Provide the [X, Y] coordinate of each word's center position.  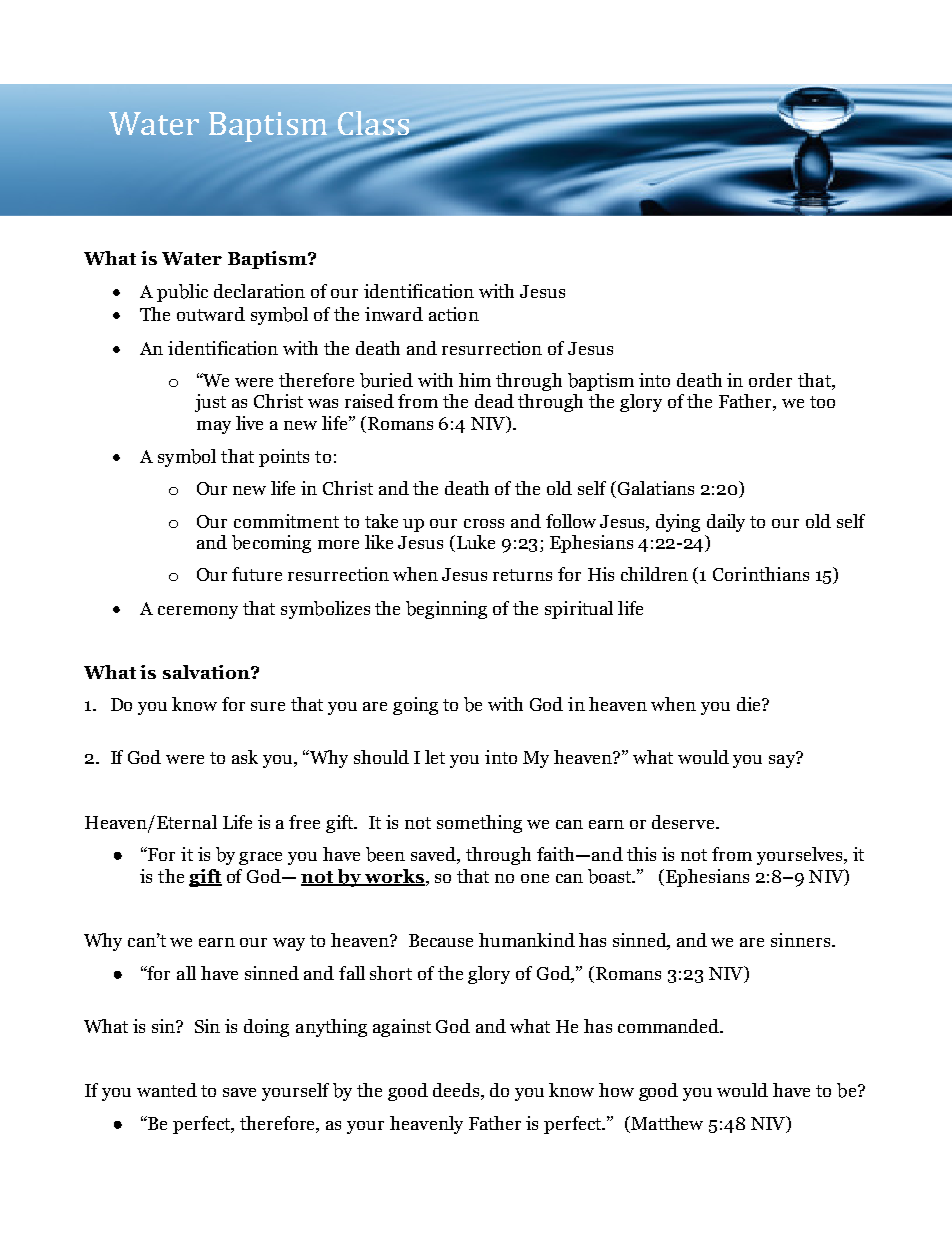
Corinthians [761, 574]
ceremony [198, 612]
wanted [167, 1090]
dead [494, 401]
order [770, 380]
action [454, 314]
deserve [684, 822]
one [535, 878]
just [210, 403]
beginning [446, 610]
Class [375, 124]
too [822, 402]
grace [260, 858]
